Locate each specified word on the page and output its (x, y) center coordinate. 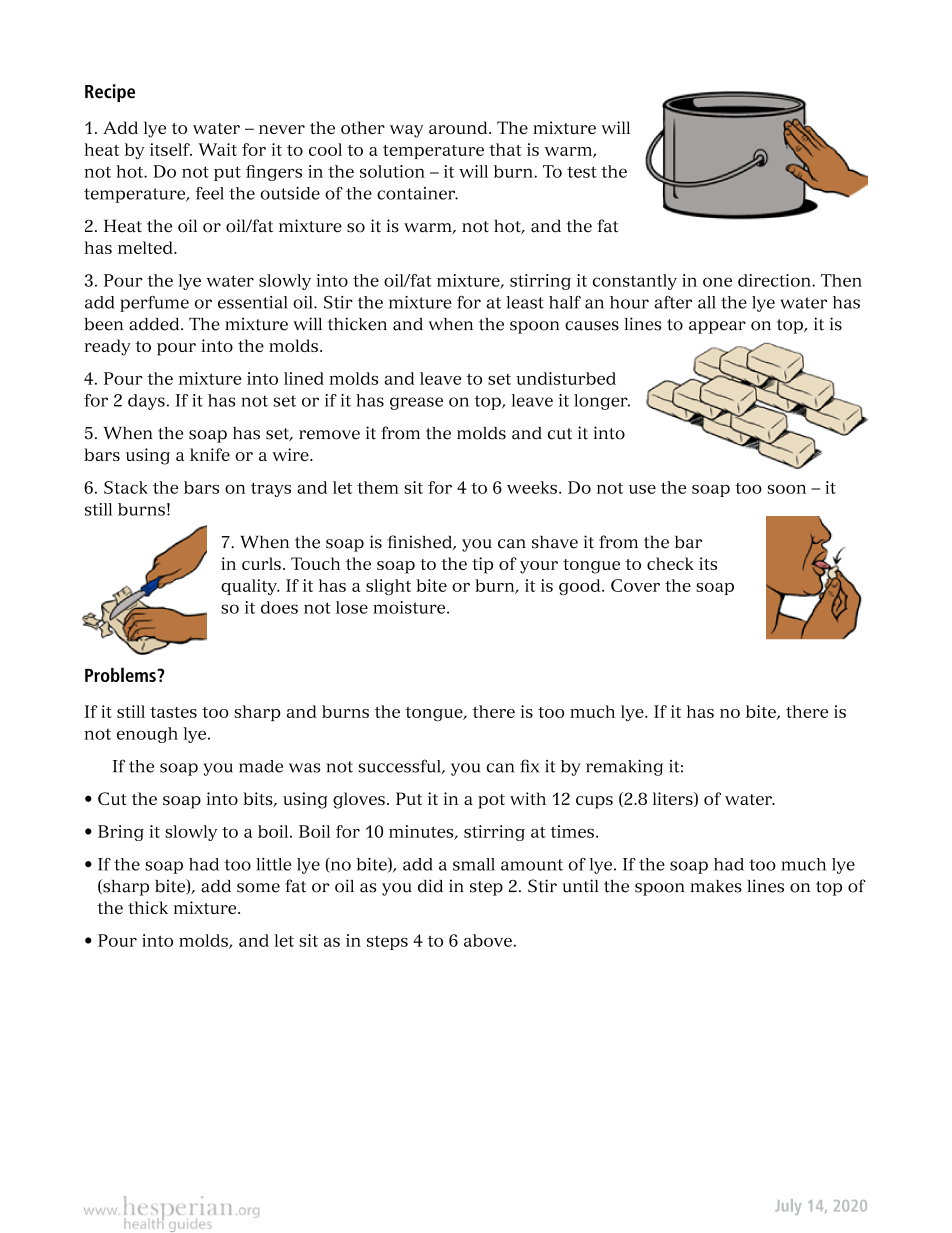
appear (717, 327)
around (459, 127)
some (258, 888)
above (488, 940)
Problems (121, 674)
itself (171, 149)
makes (716, 886)
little (274, 864)
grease (416, 403)
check (670, 563)
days (146, 402)
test (582, 172)
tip (482, 565)
